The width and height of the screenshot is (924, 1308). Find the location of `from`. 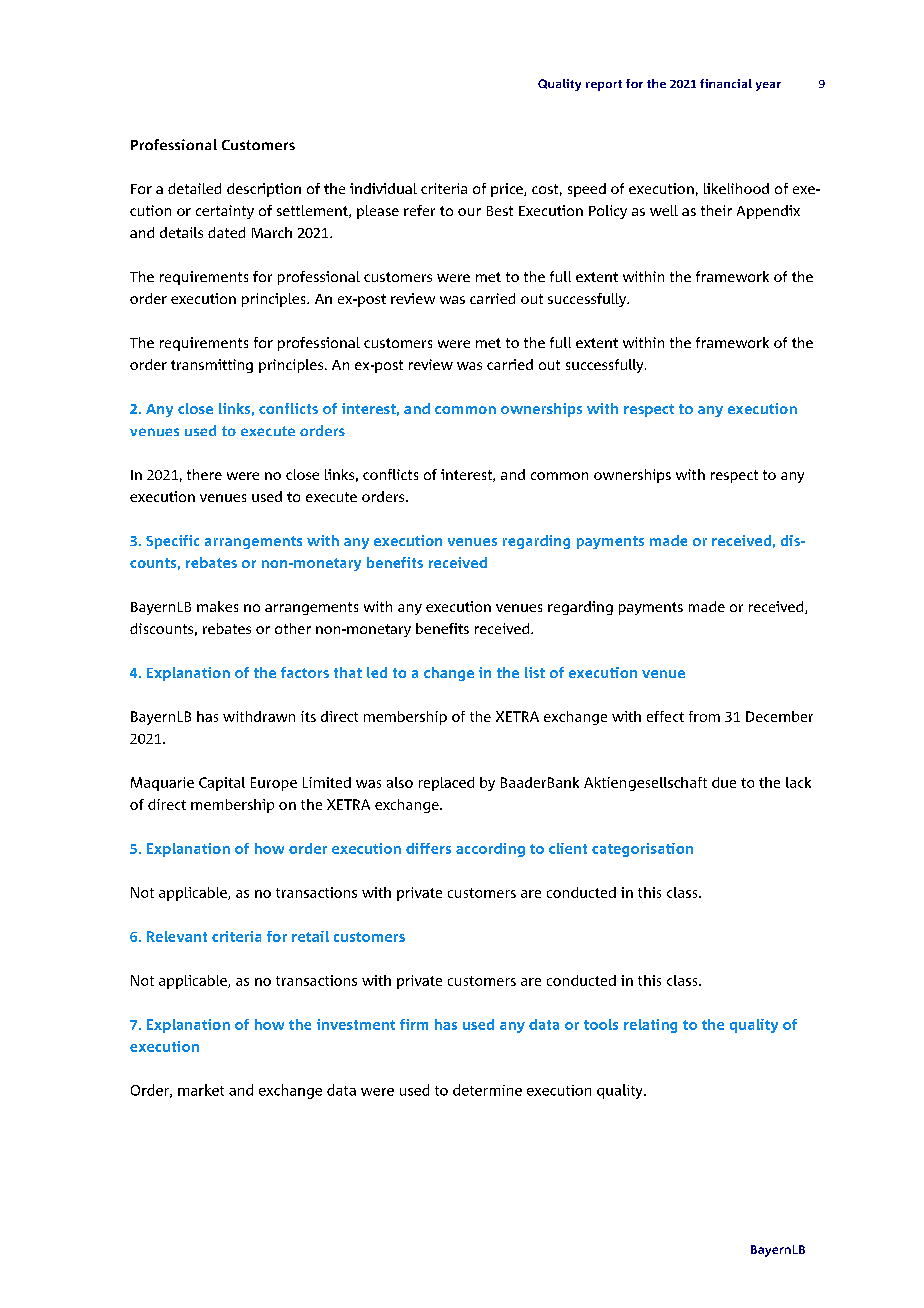

from is located at coordinates (704, 716).
